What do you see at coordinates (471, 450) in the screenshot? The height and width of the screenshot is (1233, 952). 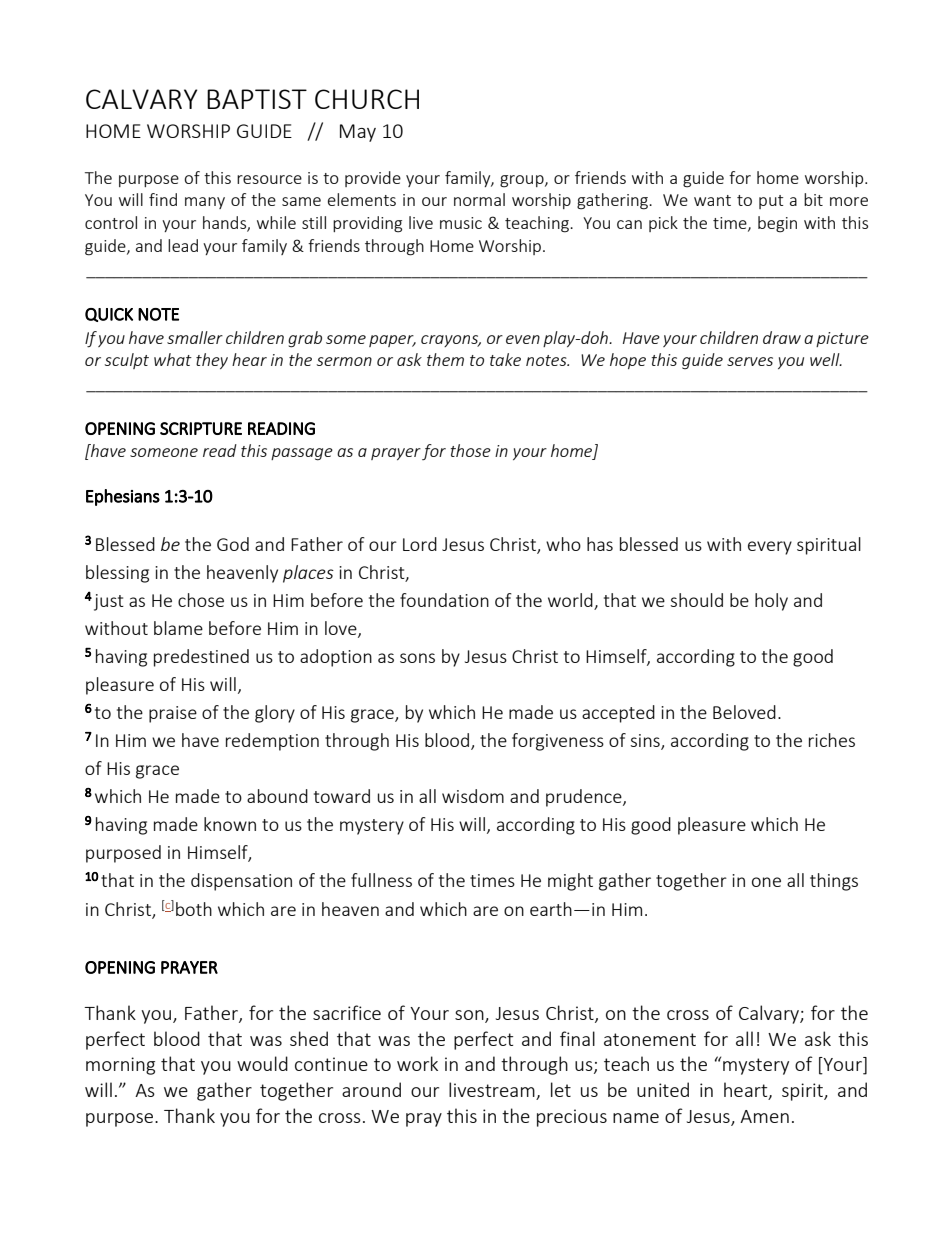 I see `those` at bounding box center [471, 450].
